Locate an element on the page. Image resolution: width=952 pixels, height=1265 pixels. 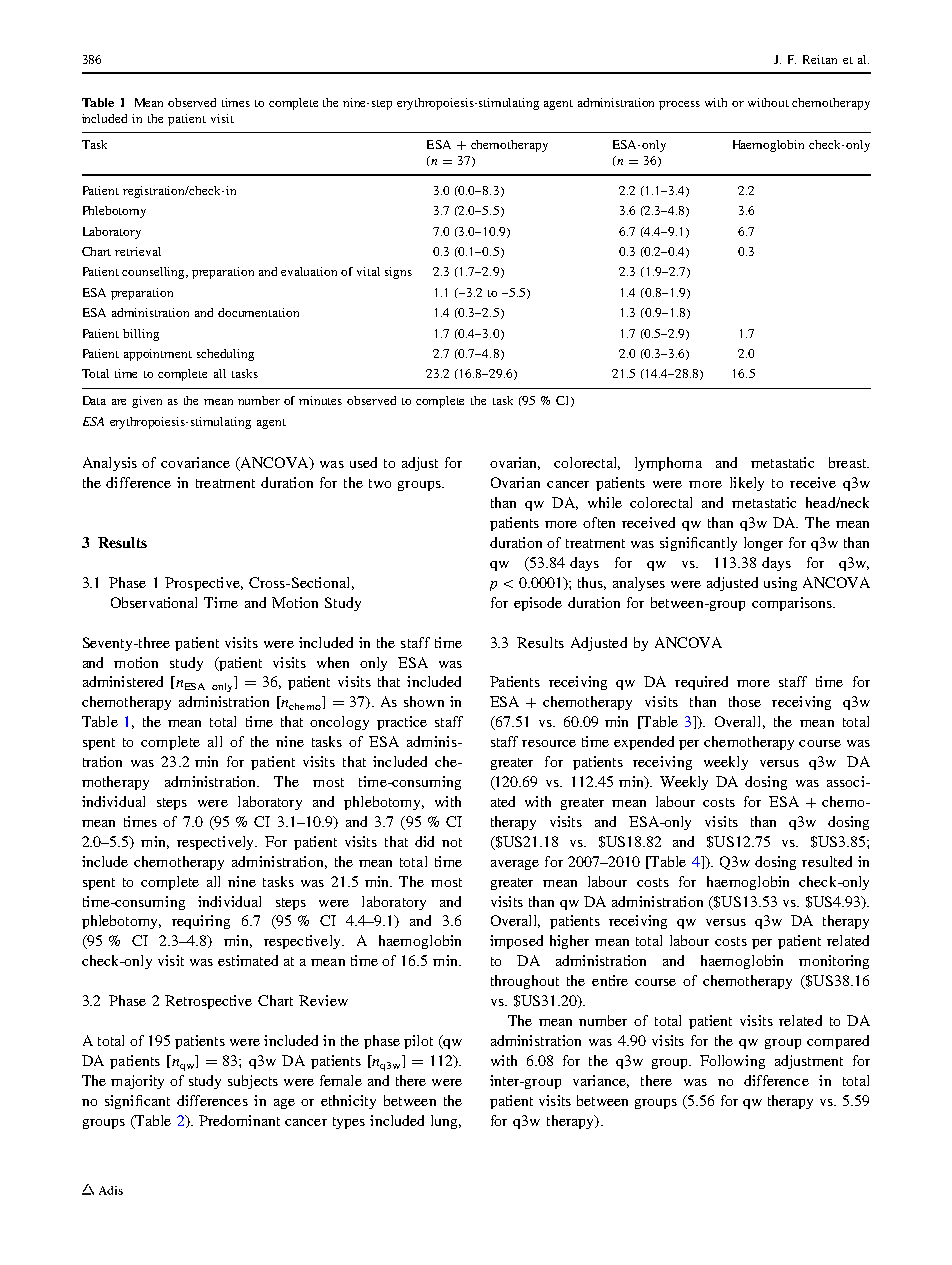
episode is located at coordinates (538, 604).
